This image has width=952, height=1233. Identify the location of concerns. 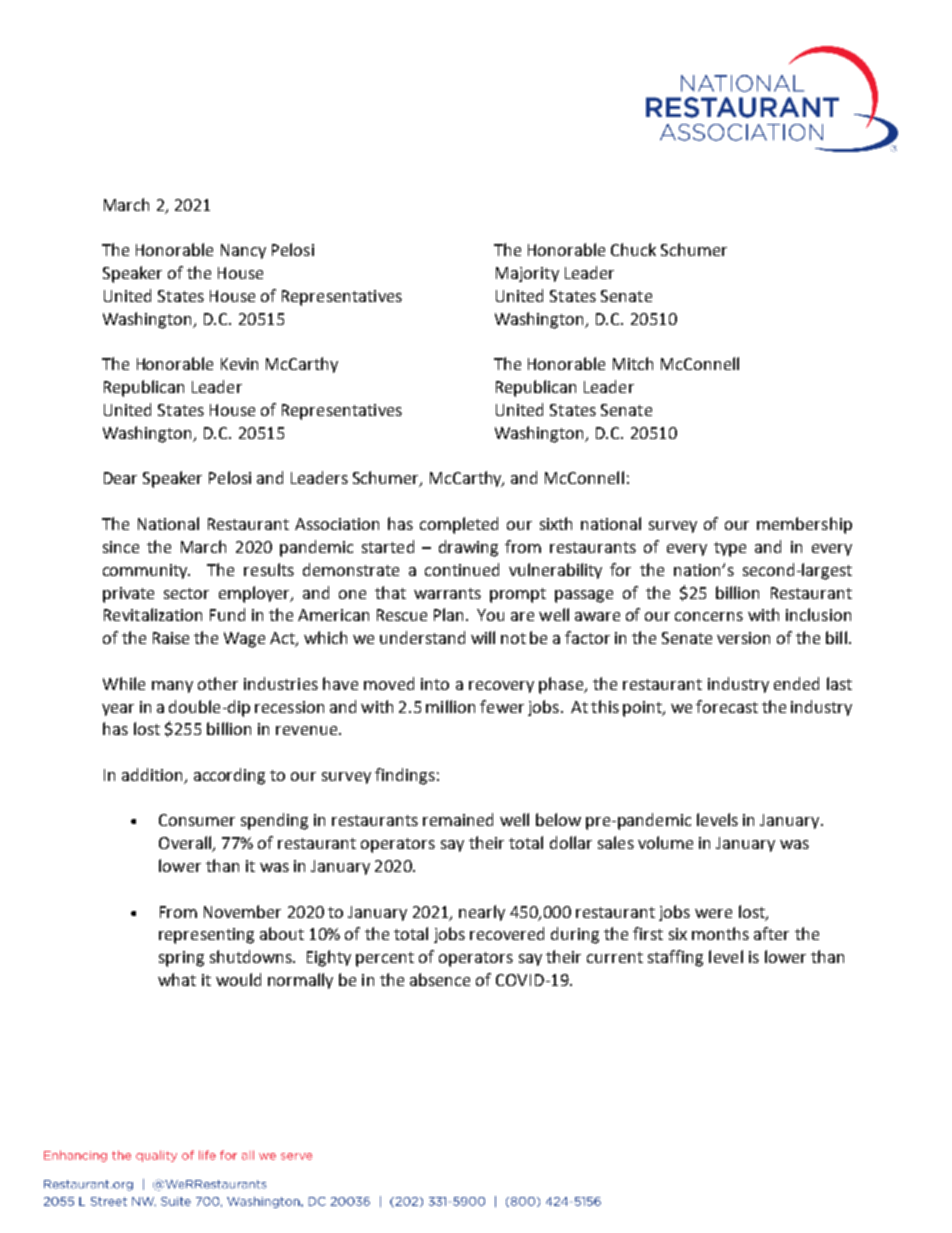
(709, 616).
